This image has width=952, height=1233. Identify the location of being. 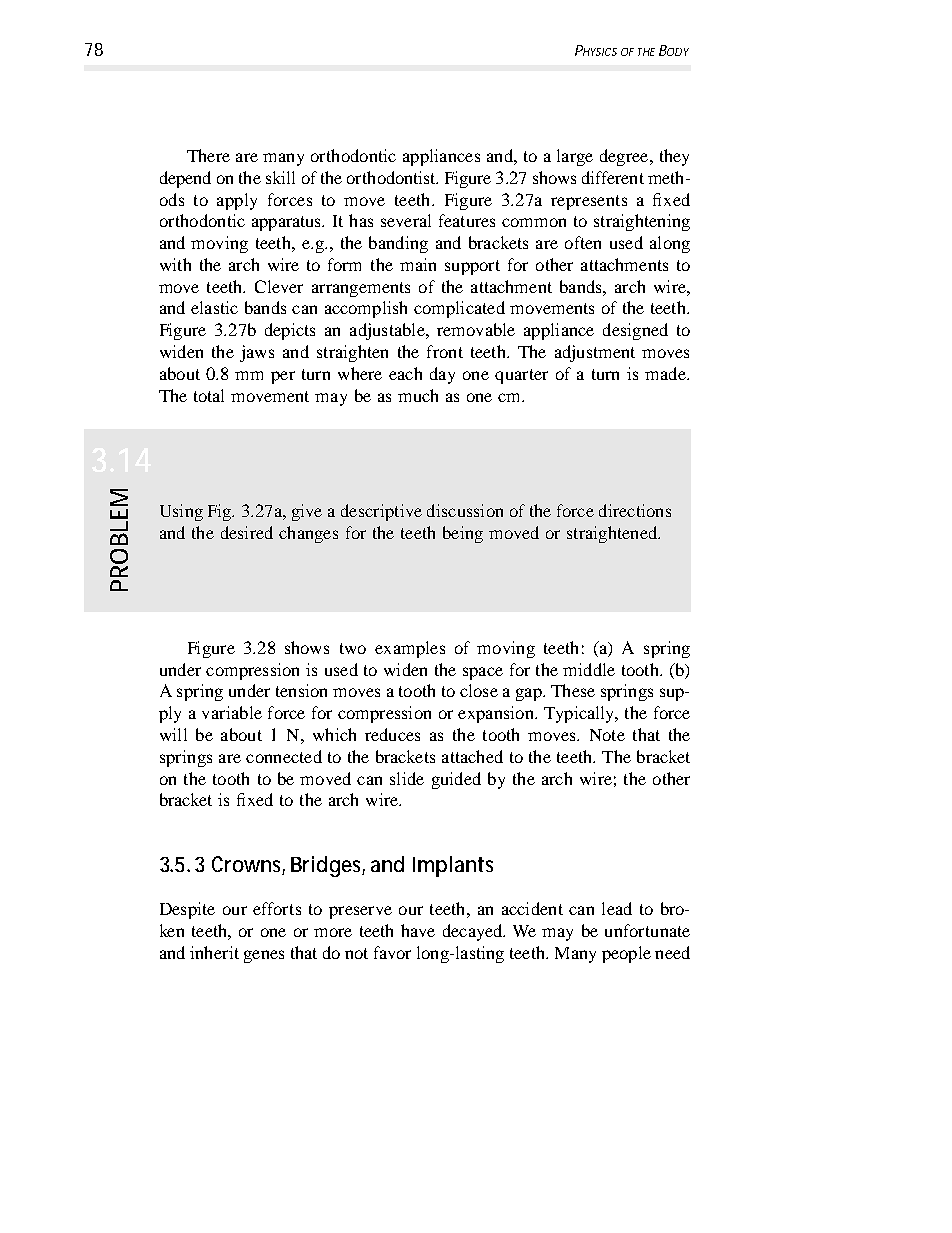
(463, 534).
